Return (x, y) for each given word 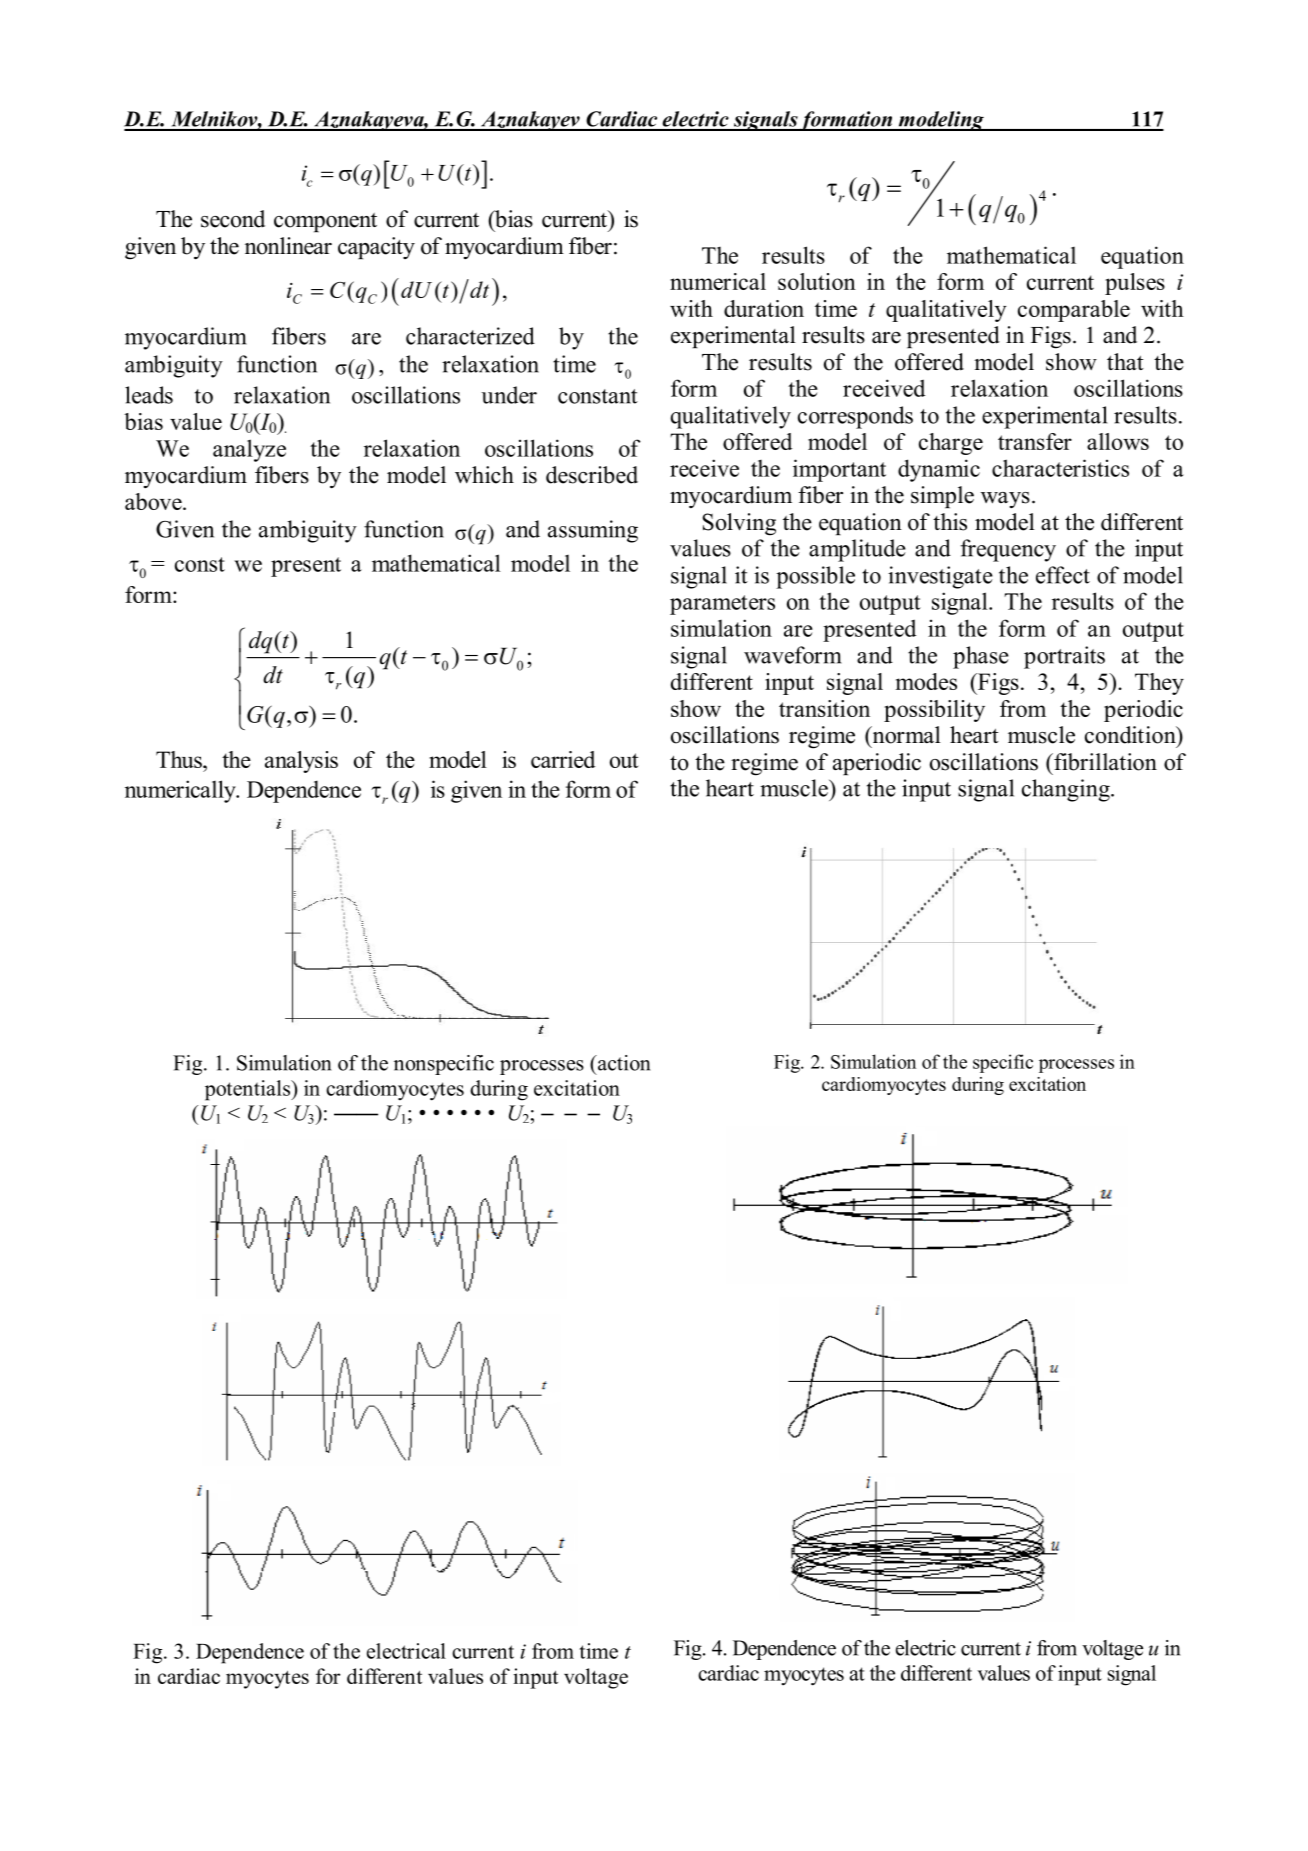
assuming (593, 531)
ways (1005, 500)
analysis (301, 762)
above (154, 501)
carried (563, 759)
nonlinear (288, 246)
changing (1067, 790)
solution (817, 281)
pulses (1135, 284)
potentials (249, 1090)
